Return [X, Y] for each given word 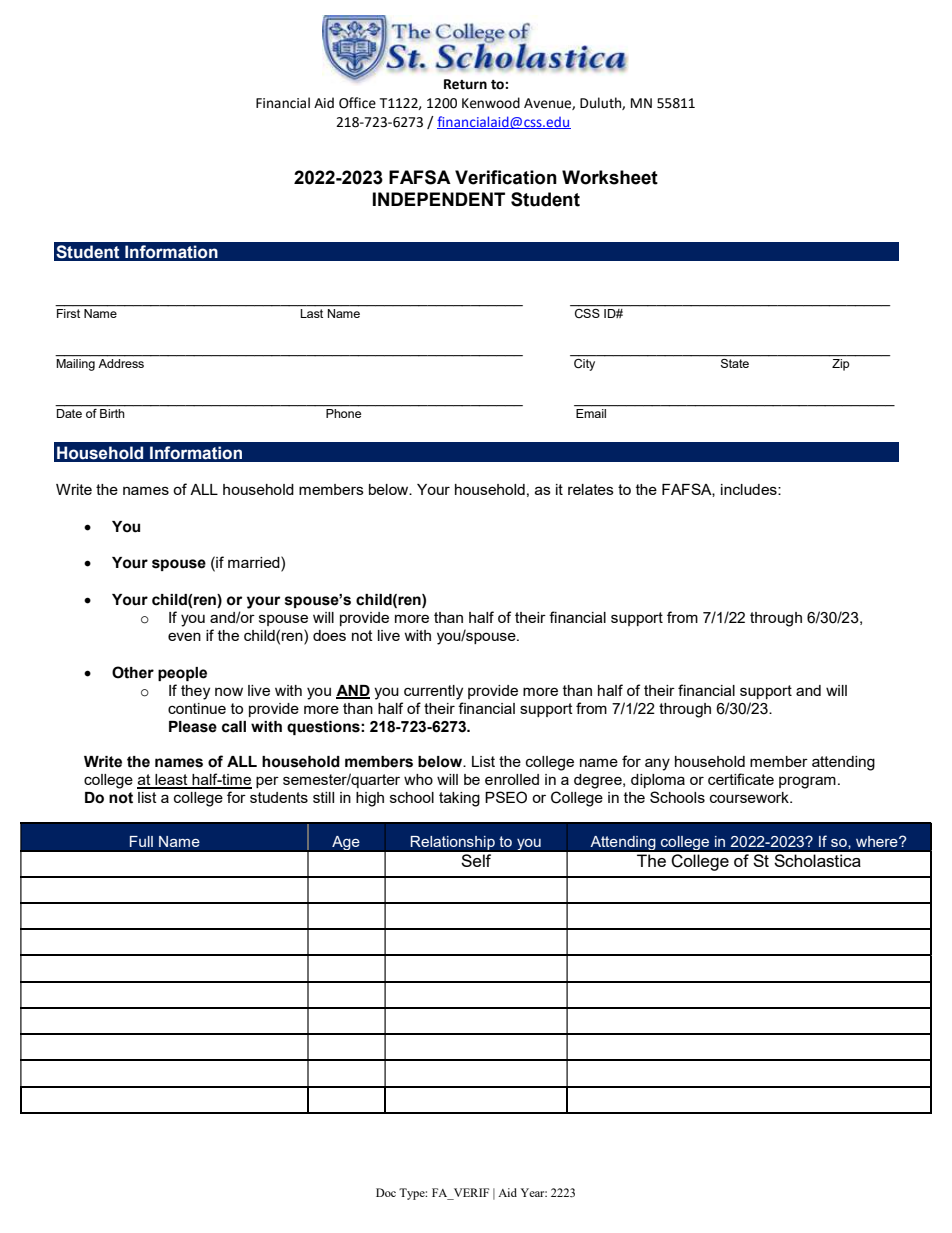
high [370, 799]
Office [357, 103]
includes [750, 489]
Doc [386, 1192]
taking [459, 799]
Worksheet [610, 177]
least [171, 781]
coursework [750, 797]
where [878, 841]
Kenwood [491, 103]
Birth [112, 413]
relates [591, 489]
